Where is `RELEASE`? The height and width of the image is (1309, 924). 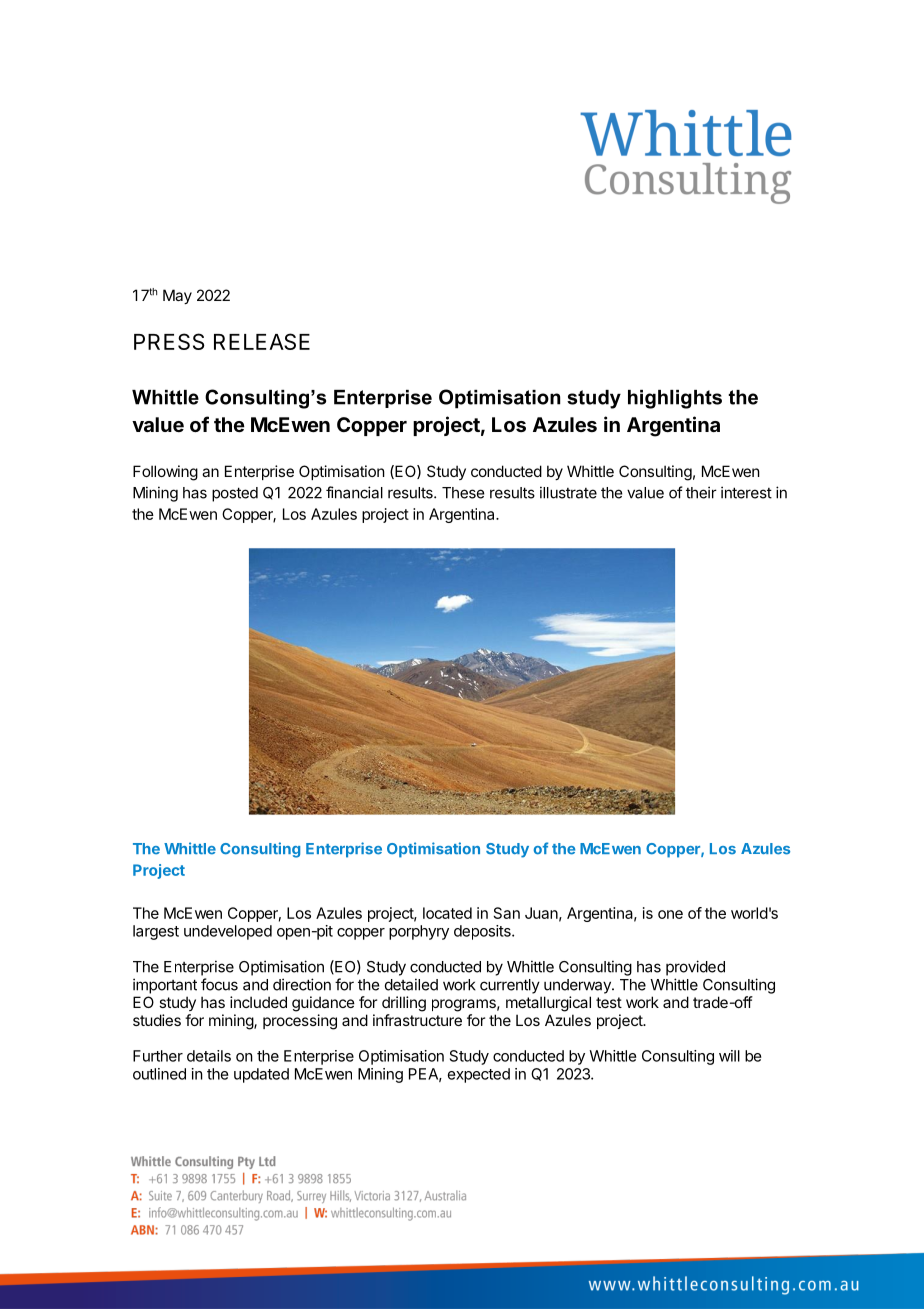
RELEASE is located at coordinates (262, 341).
